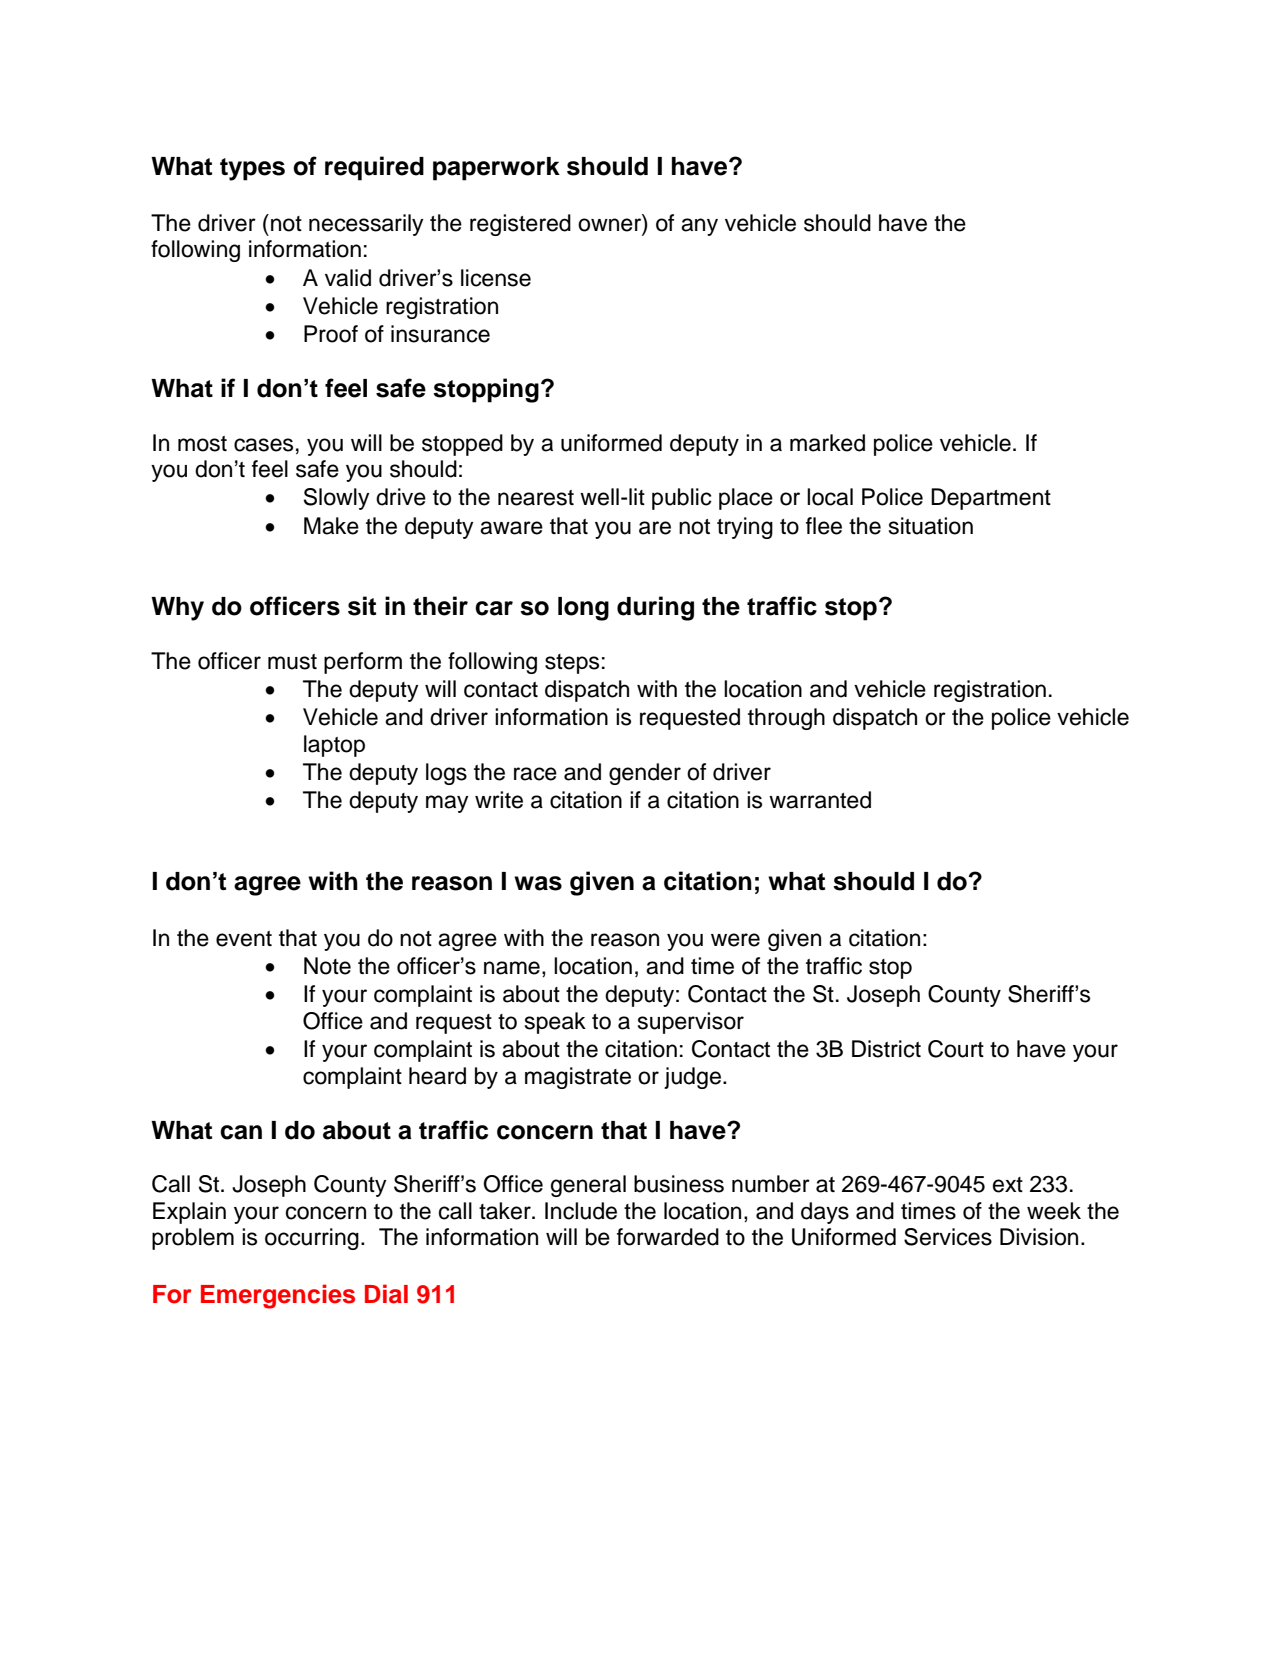  I want to click on any, so click(699, 227).
